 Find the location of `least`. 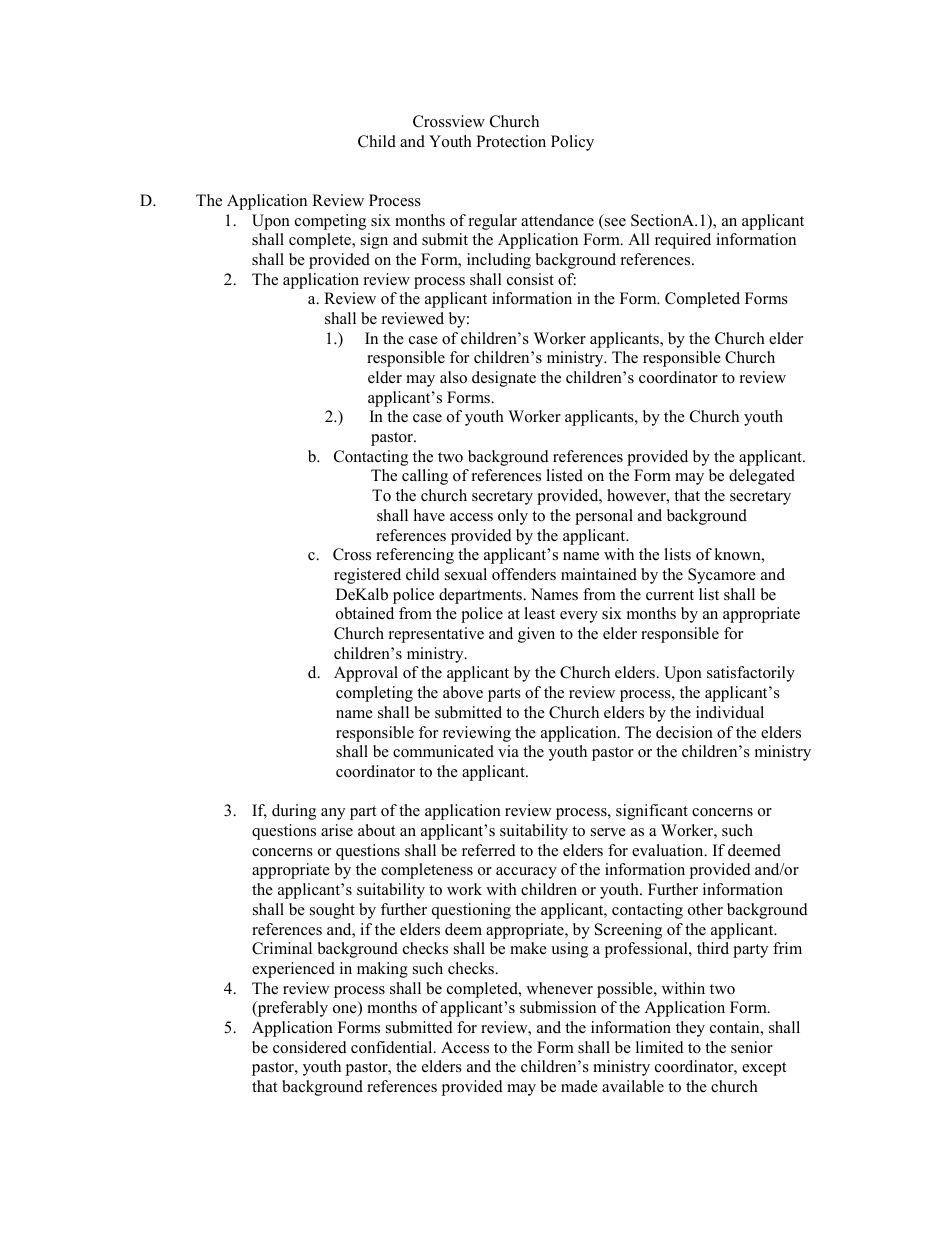

least is located at coordinates (539, 613).
